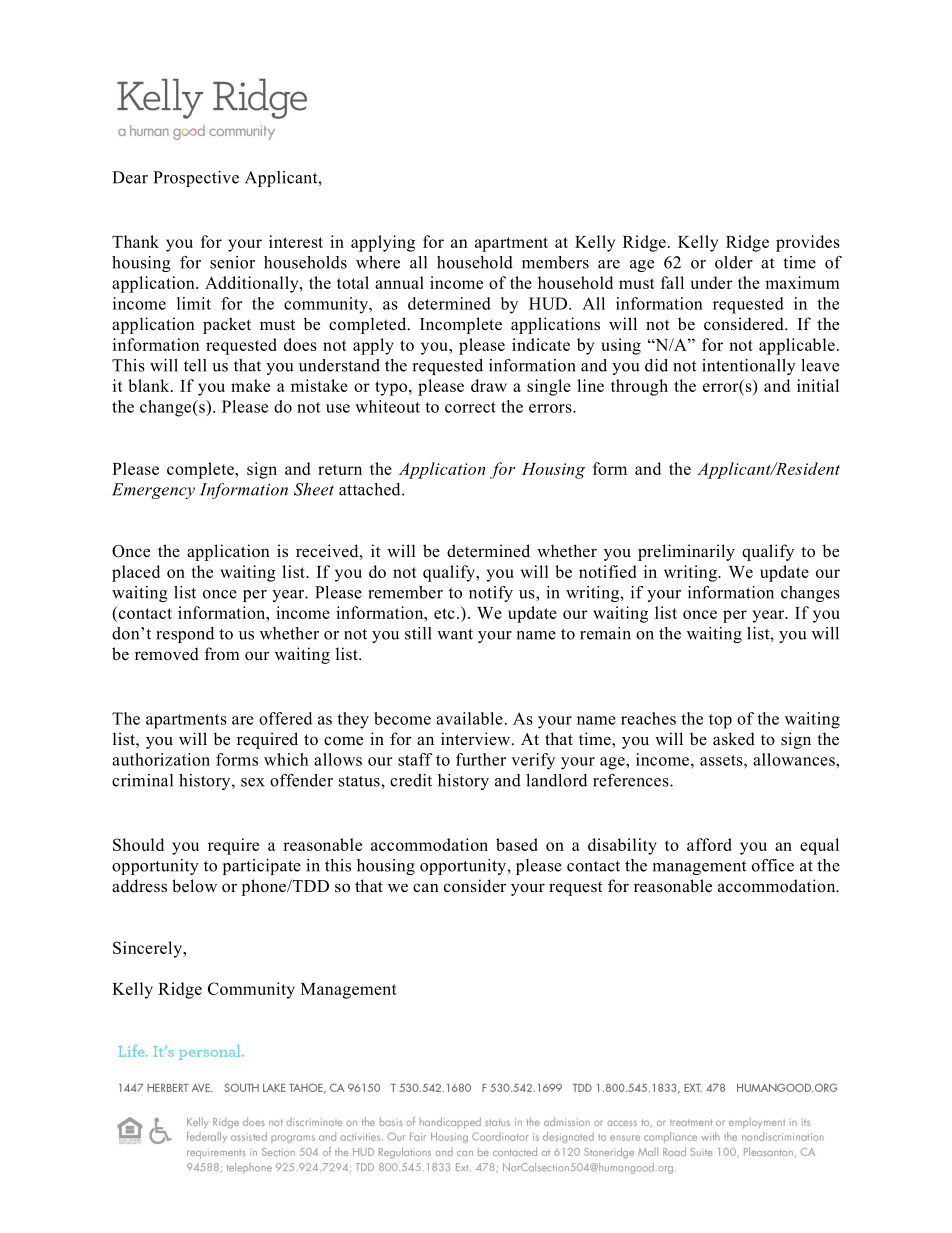 Image resolution: width=952 pixels, height=1233 pixels. Describe the element at coordinates (808, 243) in the image. I see `provides` at that location.
